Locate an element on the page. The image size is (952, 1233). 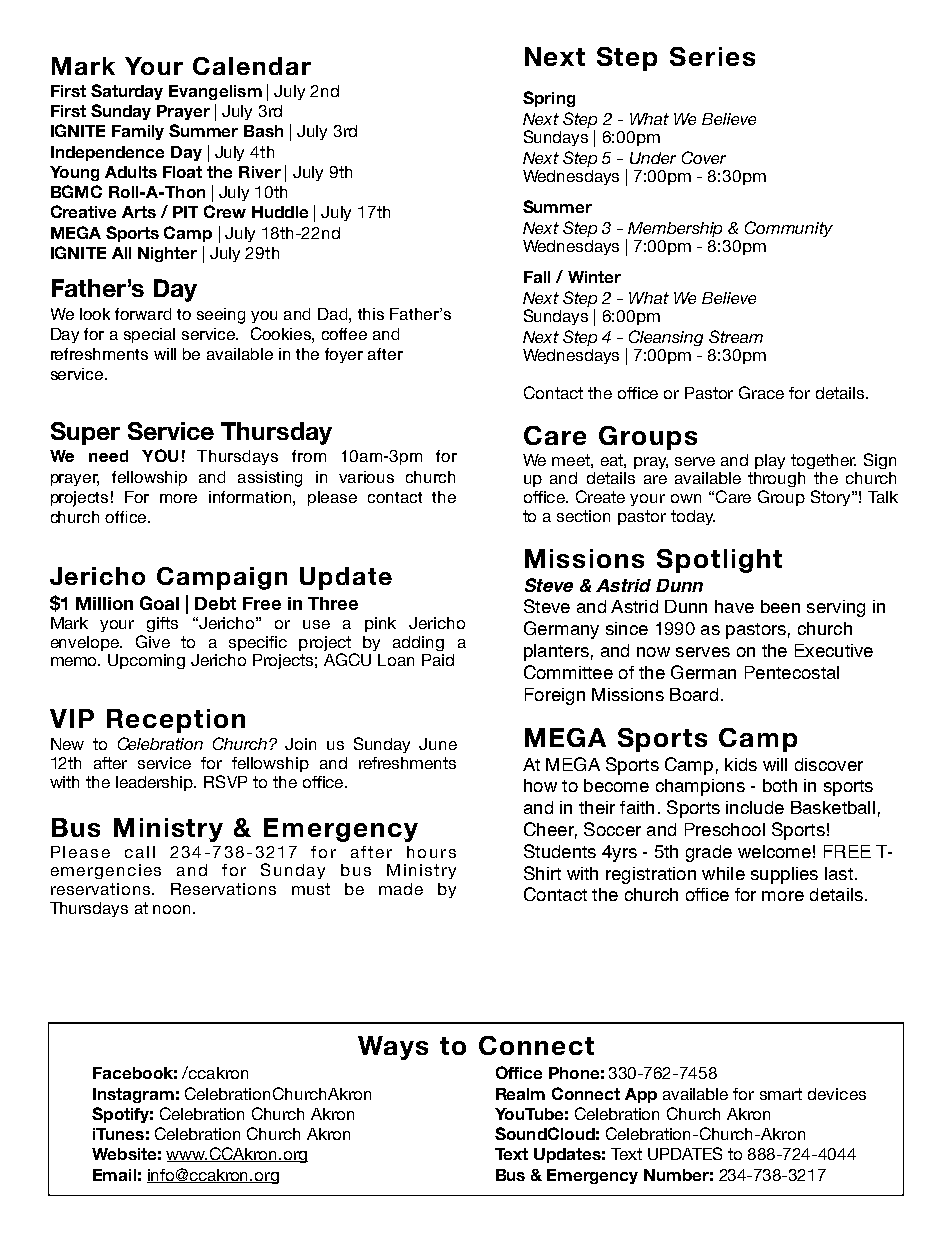
various is located at coordinates (366, 477).
